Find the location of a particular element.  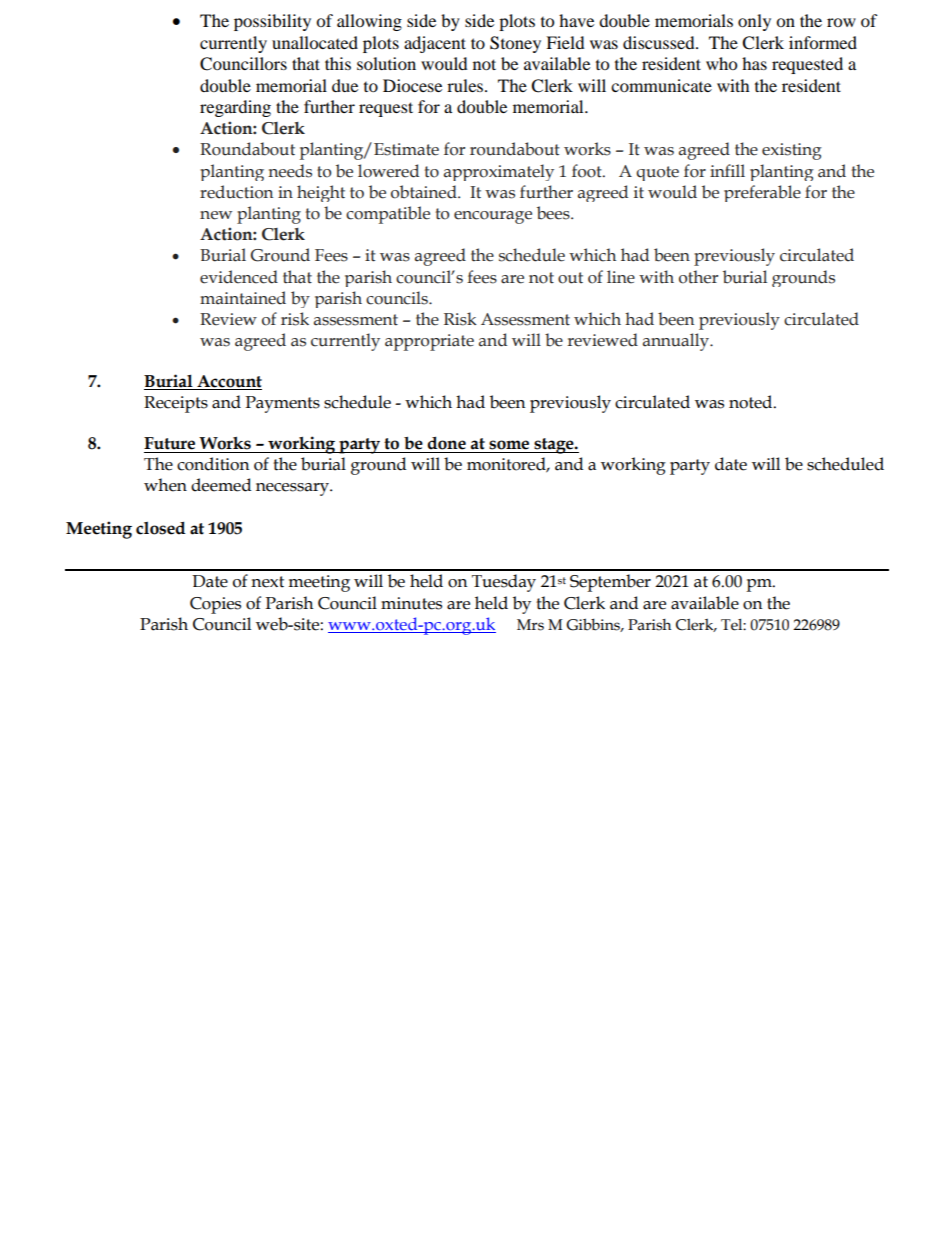

appropriate is located at coordinates (429, 342).
